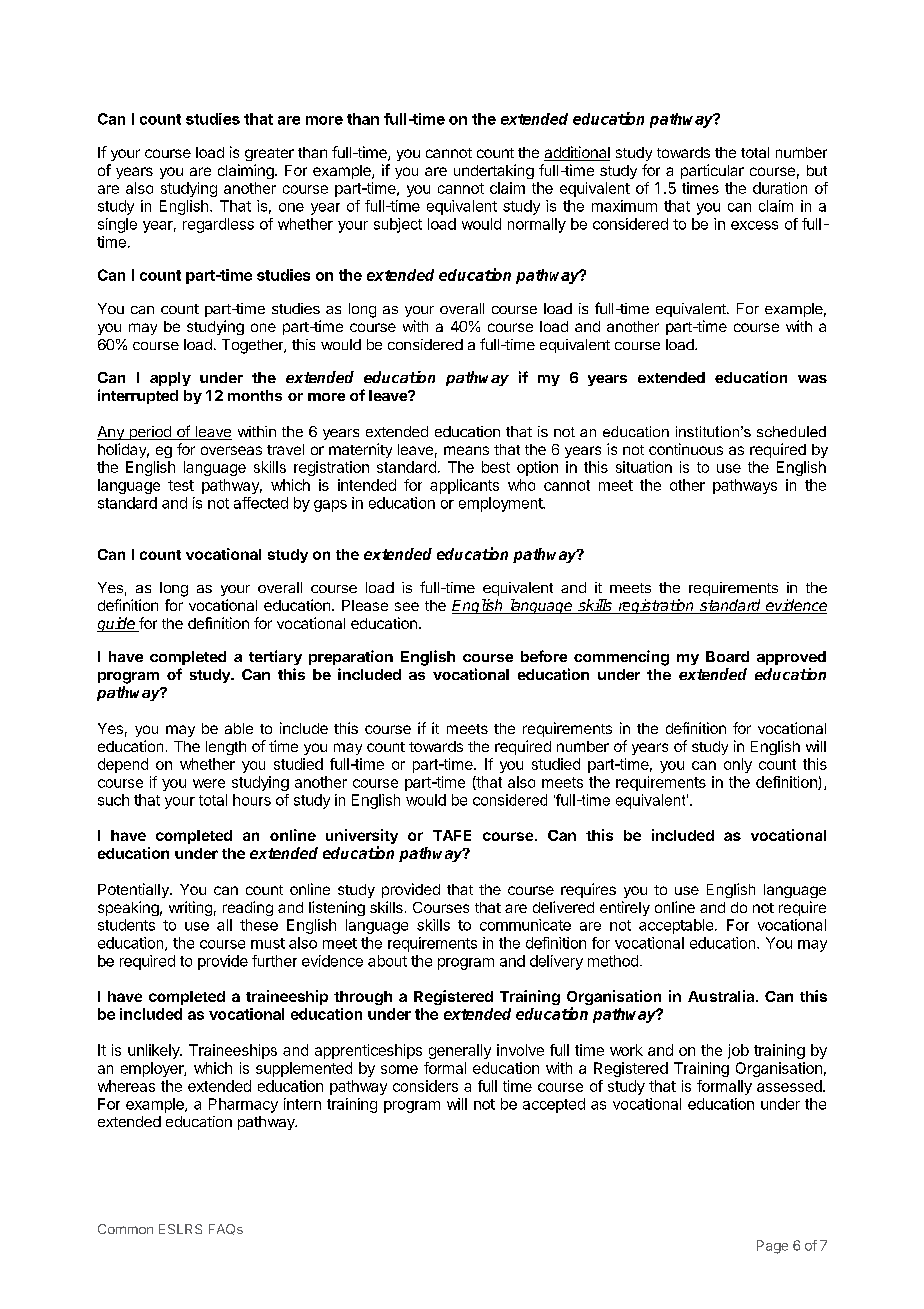 The height and width of the image is (1309, 924). I want to click on regardless, so click(218, 225).
